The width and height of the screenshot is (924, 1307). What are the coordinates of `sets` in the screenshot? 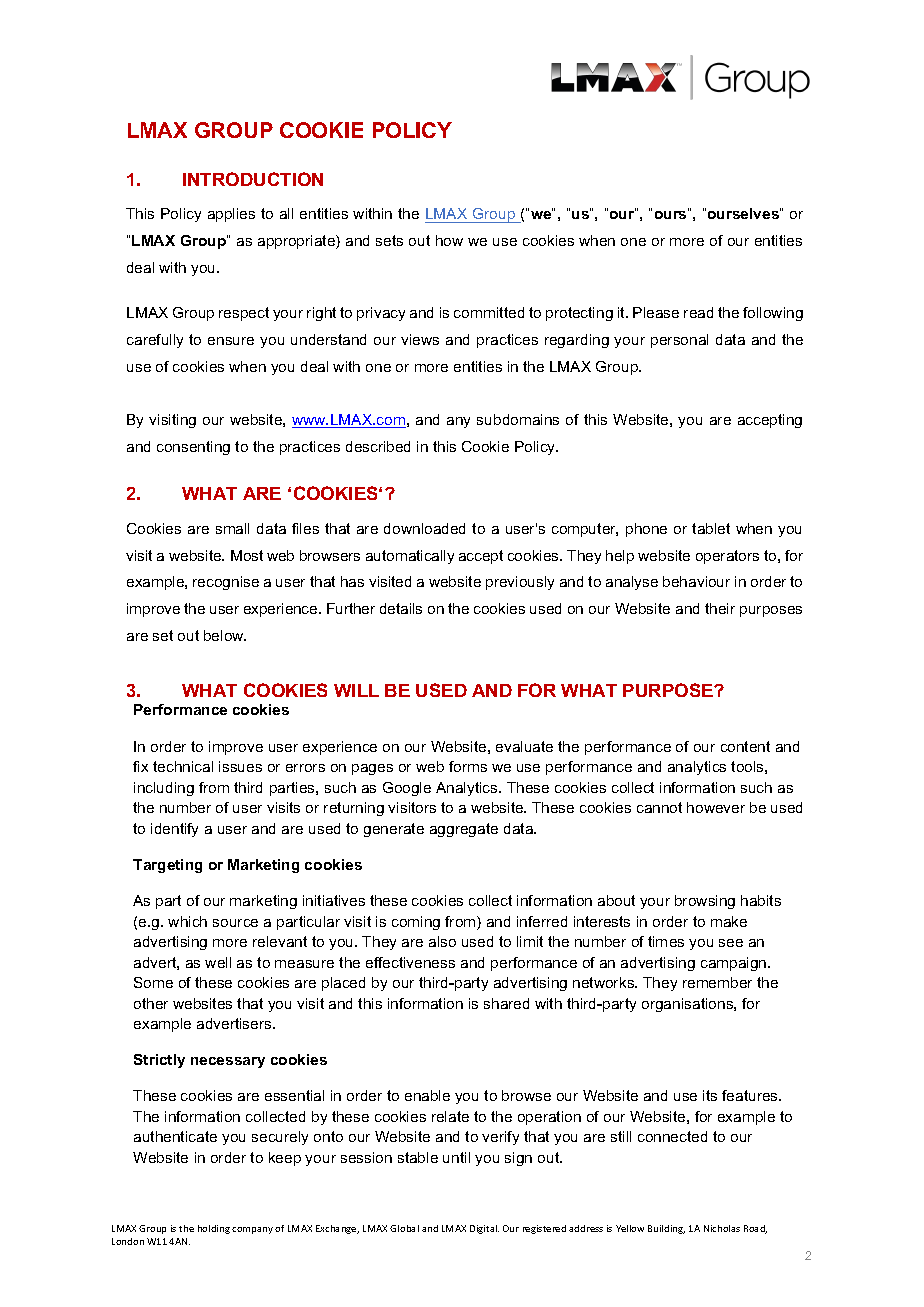 It's located at (389, 240).
